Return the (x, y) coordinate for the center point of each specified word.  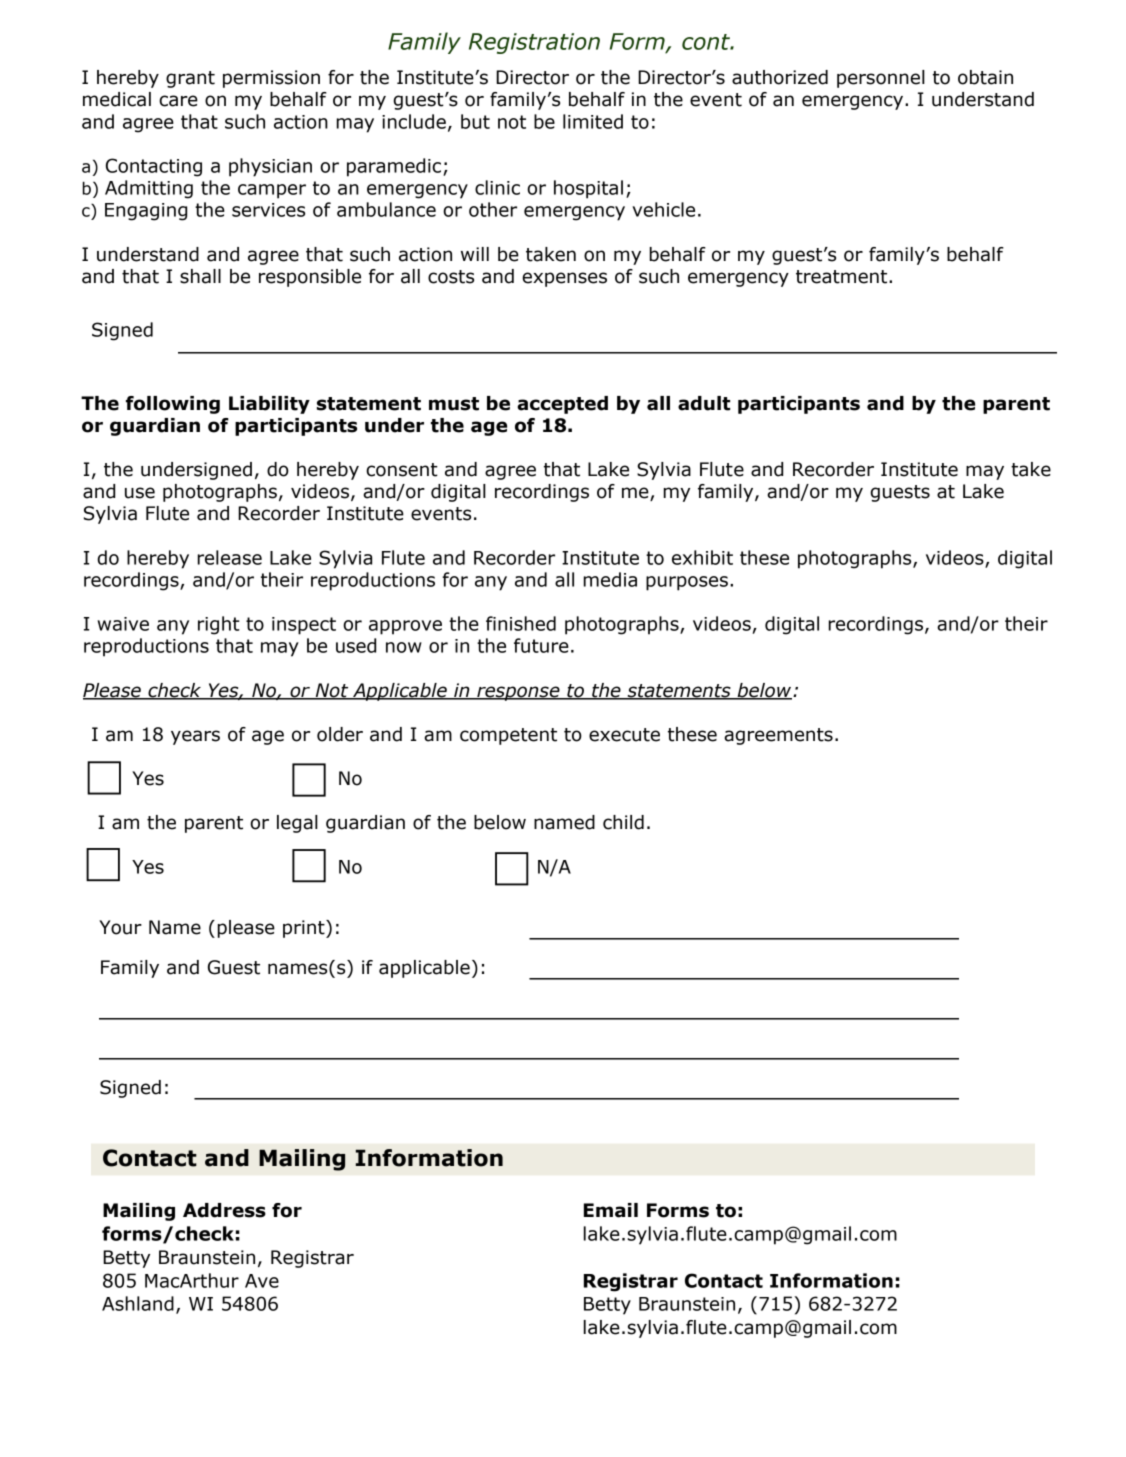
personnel (881, 79)
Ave (262, 1281)
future (541, 645)
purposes (687, 583)
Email (611, 1210)
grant (190, 79)
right (219, 625)
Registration (534, 43)
